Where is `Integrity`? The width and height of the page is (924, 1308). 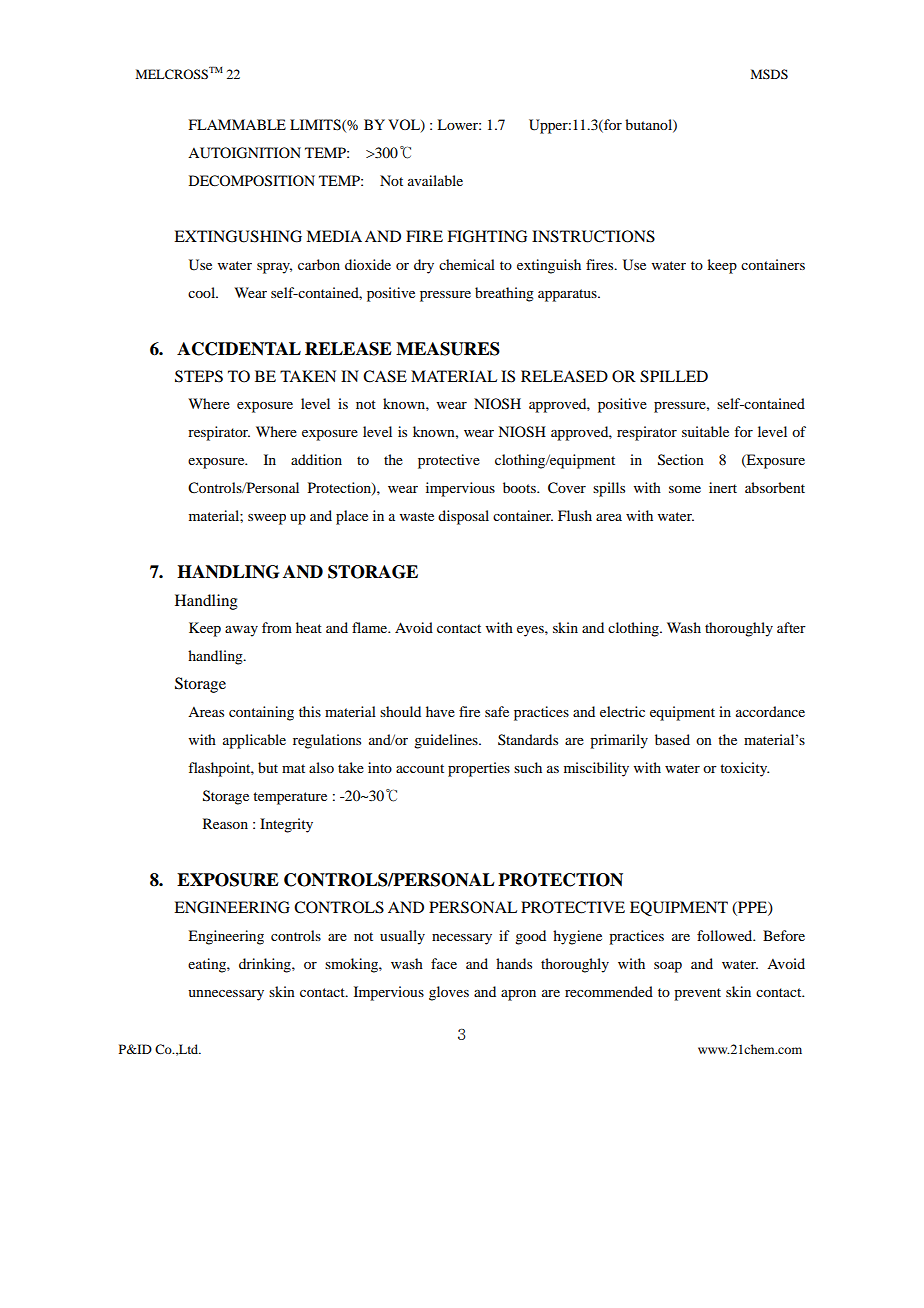
Integrity is located at coordinates (286, 825).
